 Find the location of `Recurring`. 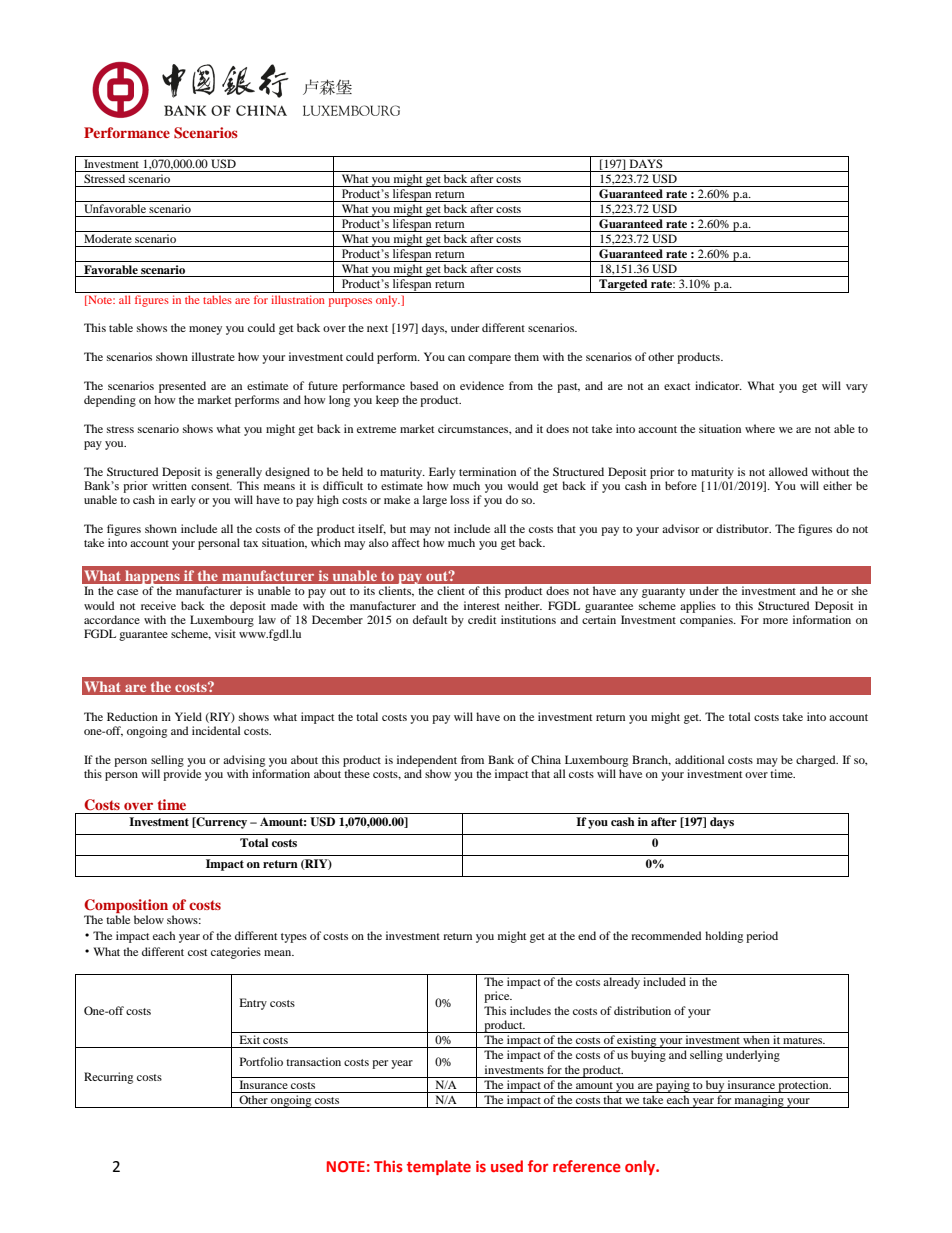

Recurring is located at coordinates (108, 1078).
